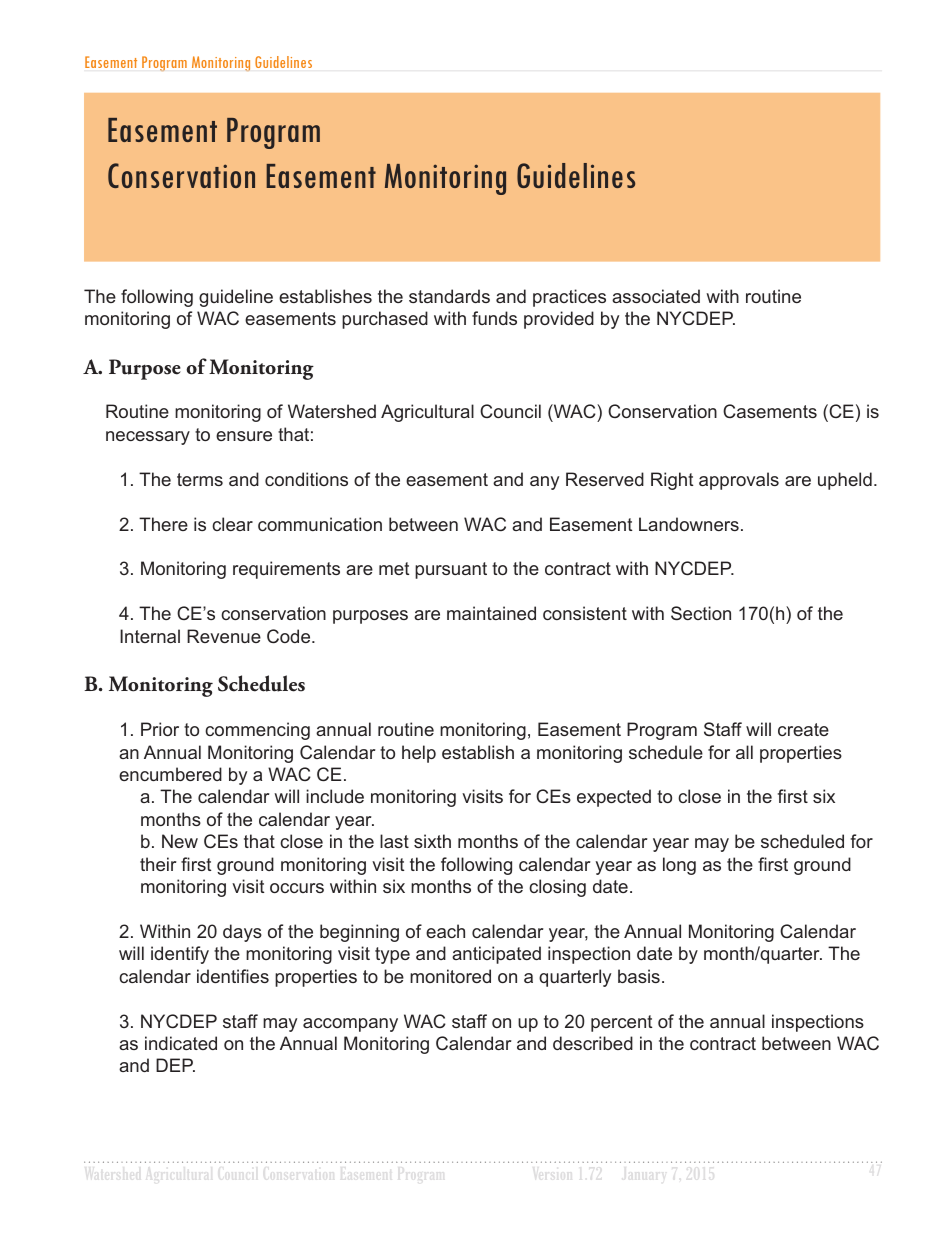  Describe the element at coordinates (451, 570) in the document. I see `pursuant` at that location.
